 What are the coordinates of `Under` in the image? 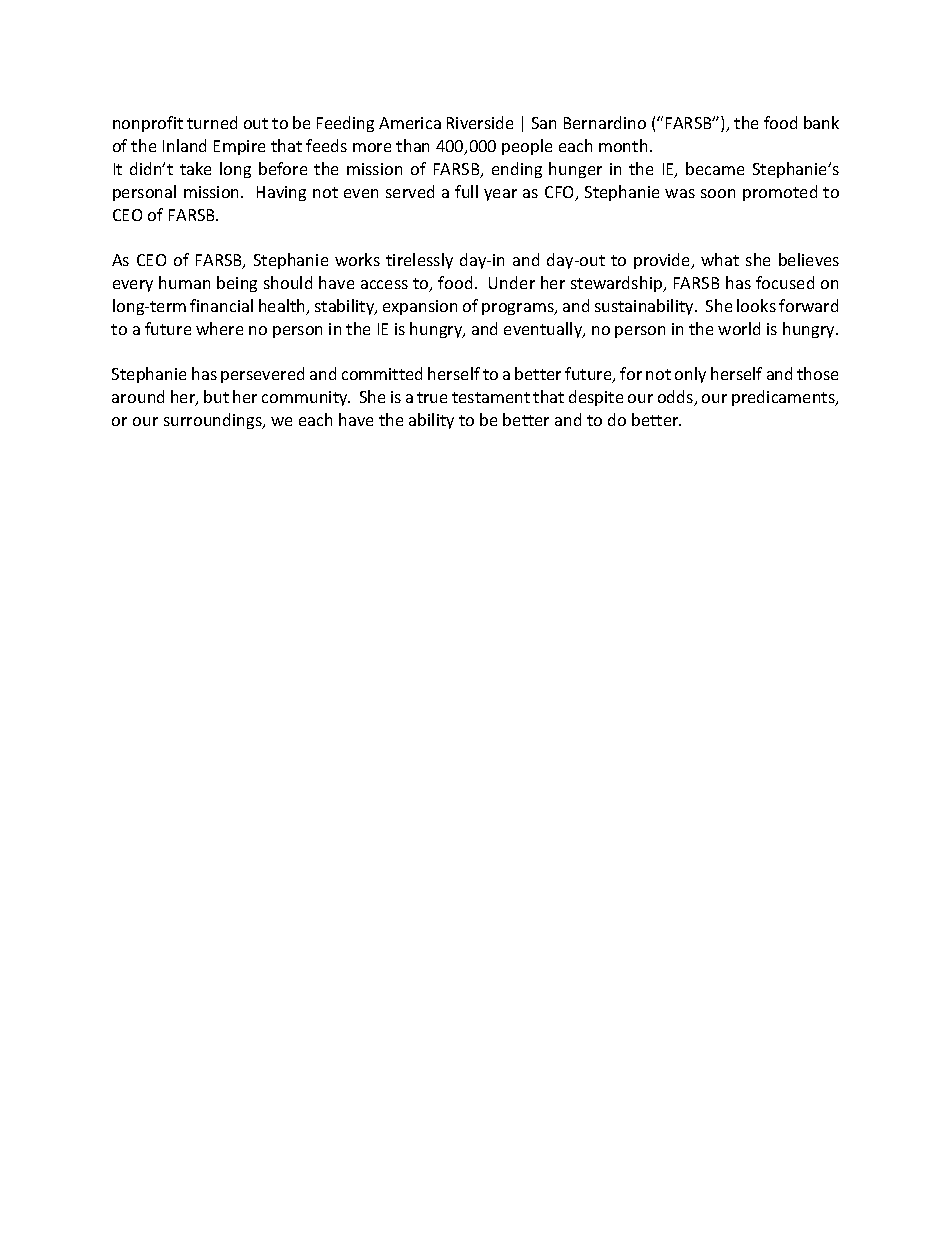 It's located at (512, 282).
